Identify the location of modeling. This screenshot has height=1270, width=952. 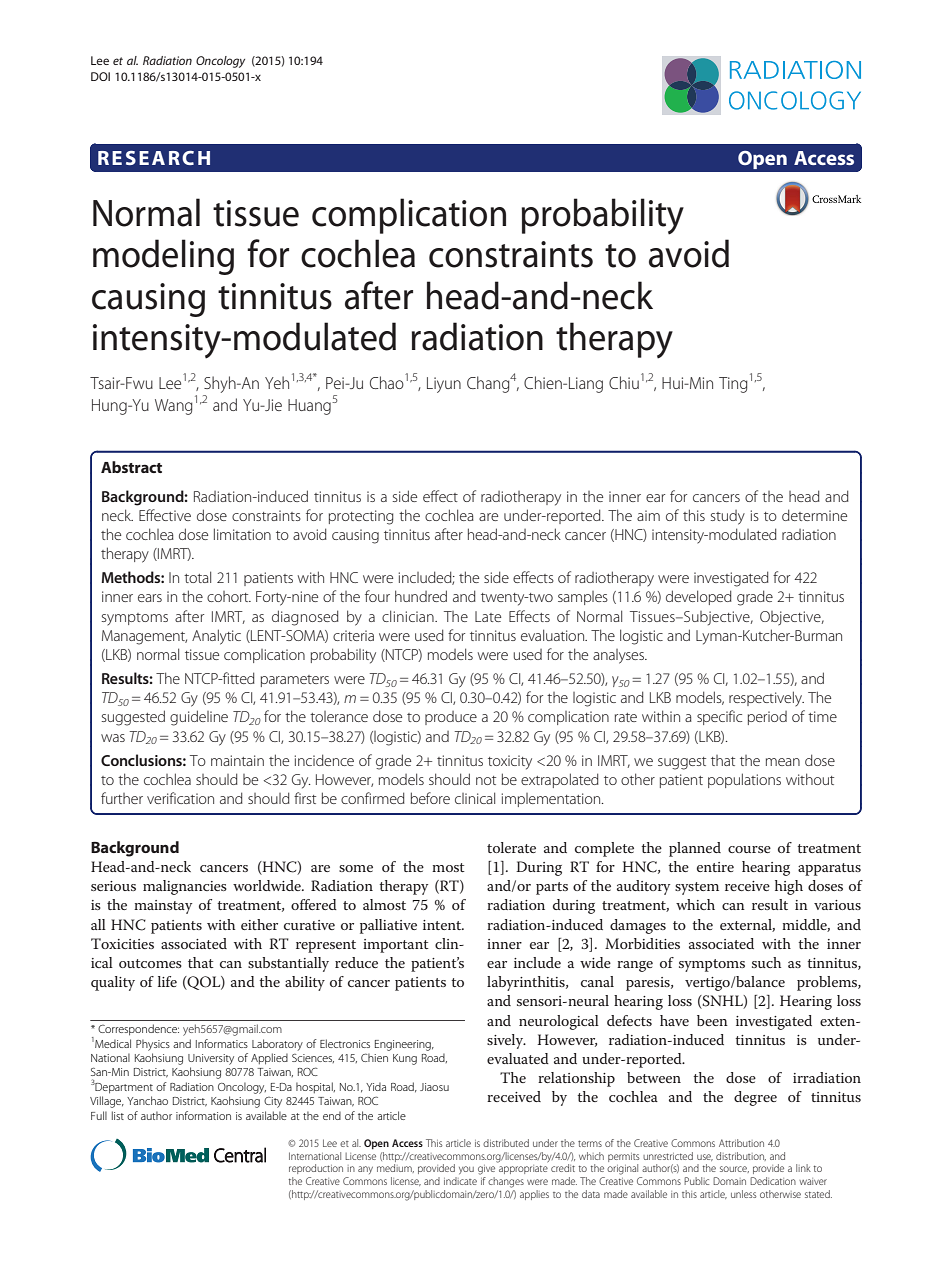
(163, 257).
